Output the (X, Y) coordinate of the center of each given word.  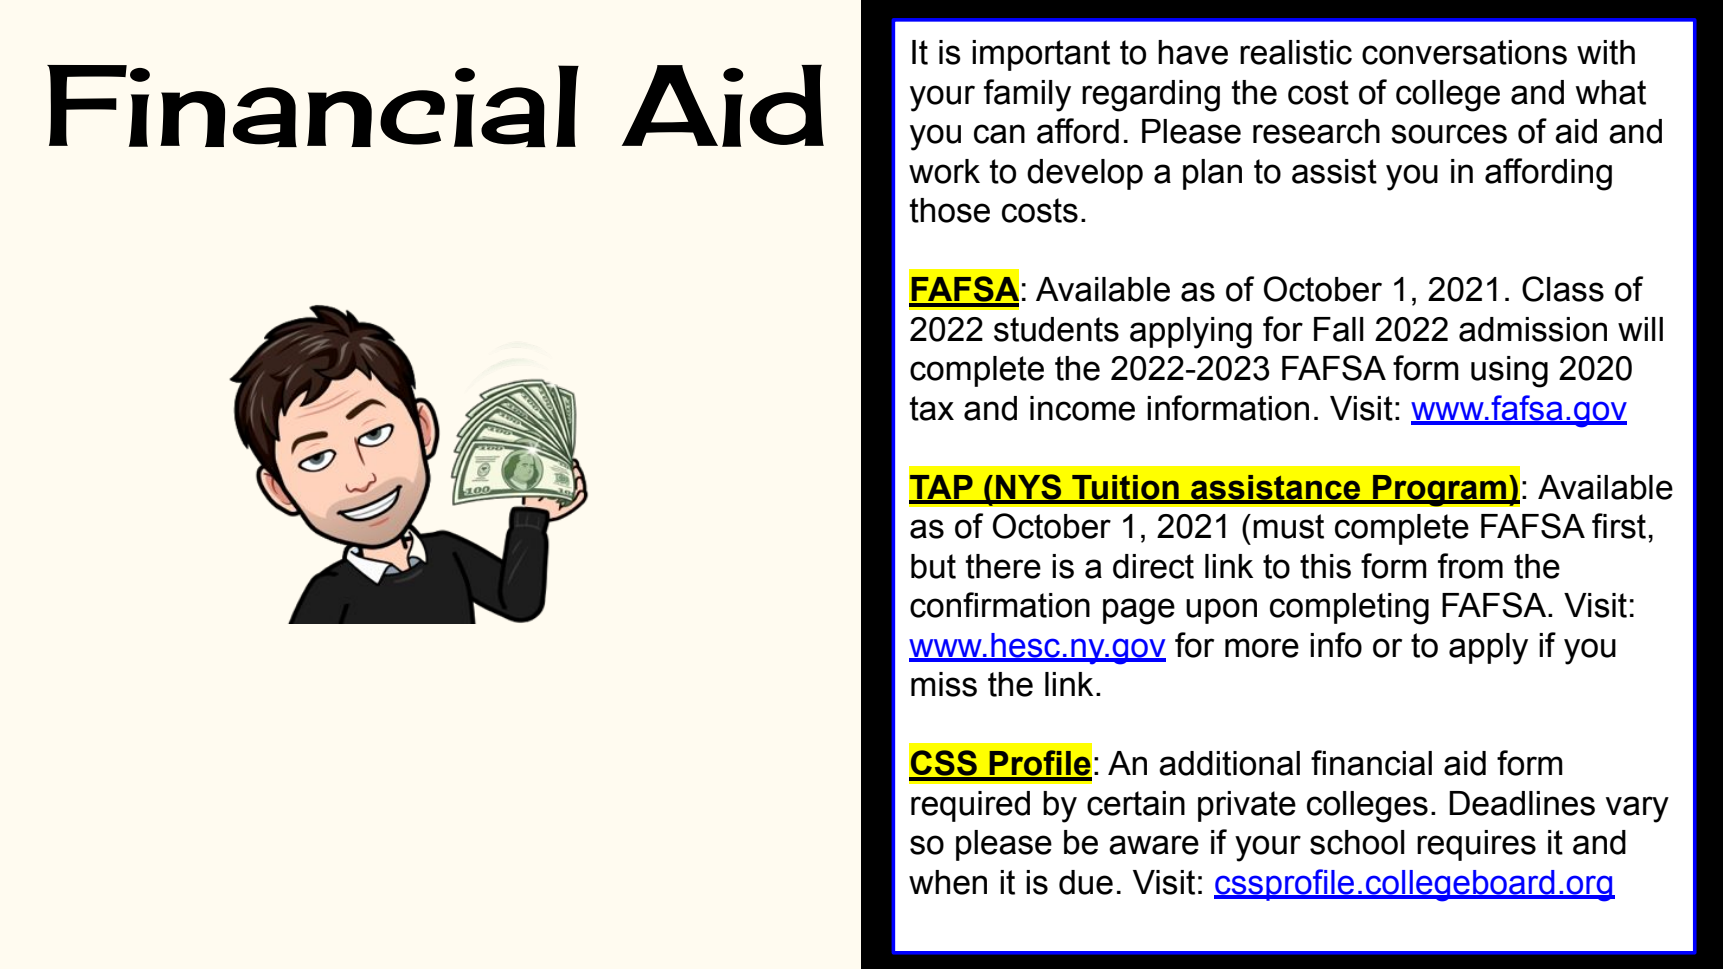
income (1082, 408)
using (1509, 372)
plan (1212, 174)
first (1619, 526)
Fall (1339, 329)
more (1262, 648)
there (1003, 566)
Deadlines (1522, 803)
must (1288, 526)
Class (1563, 289)
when (948, 882)
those (949, 210)
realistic (1296, 52)
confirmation (1000, 605)
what (1611, 92)
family (1027, 95)
